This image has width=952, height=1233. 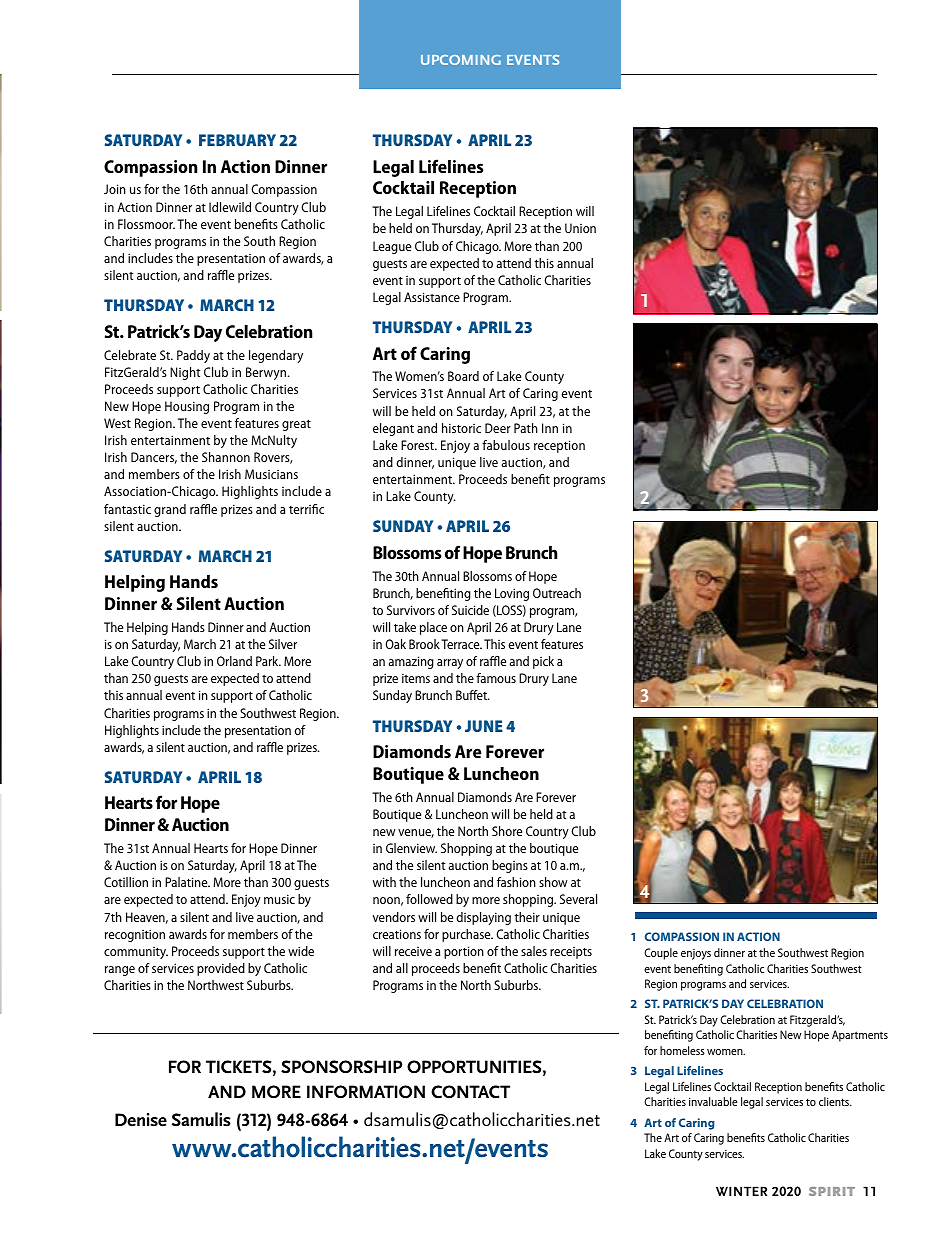 What do you see at coordinates (470, 1092) in the image?
I see `CONTACT` at bounding box center [470, 1092].
